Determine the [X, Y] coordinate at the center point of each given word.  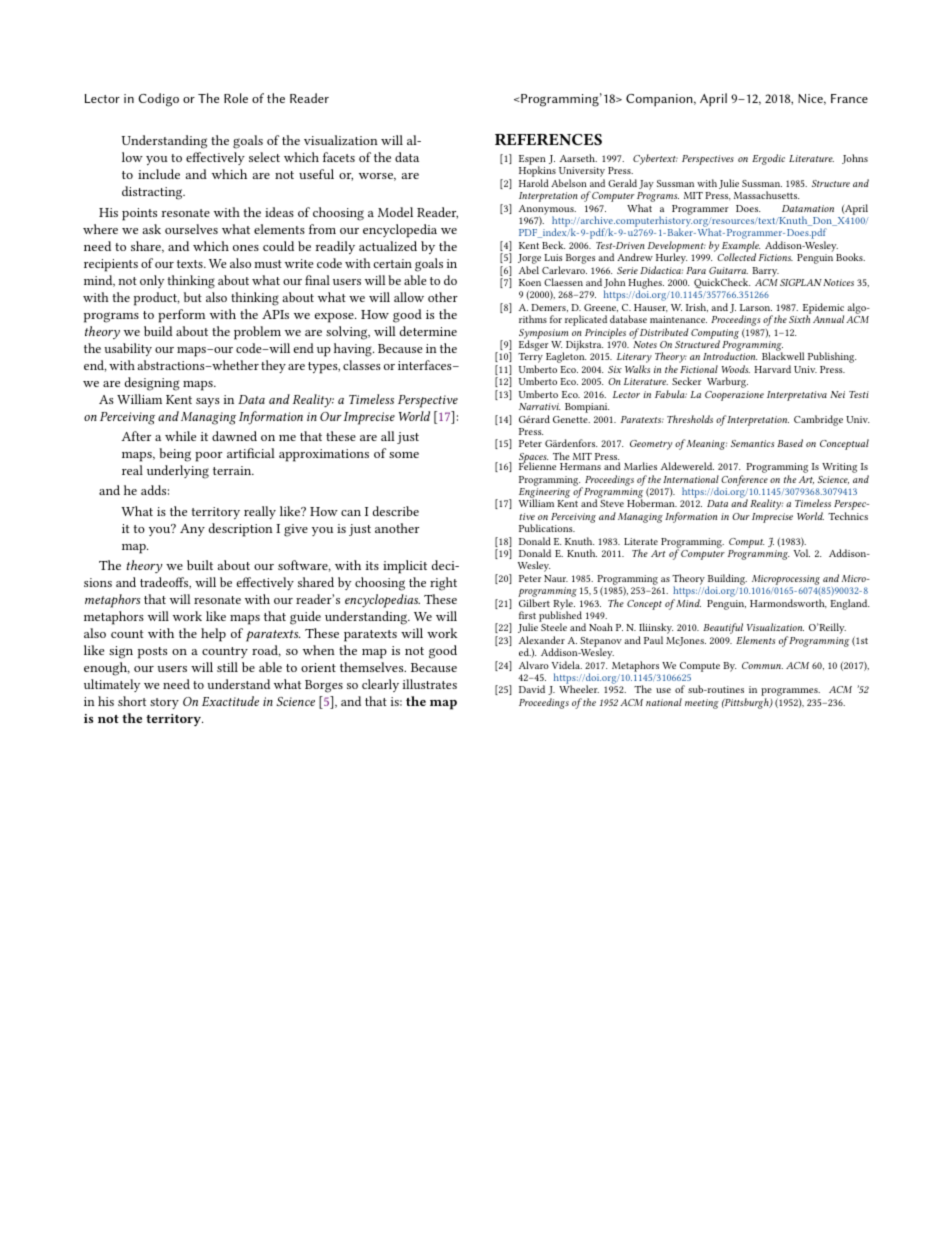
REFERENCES [548, 139]
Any [192, 530]
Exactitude [230, 701]
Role [236, 98]
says [208, 402]
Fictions [776, 257]
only [152, 281]
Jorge [529, 260]
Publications [547, 528]
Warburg [727, 382]
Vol [802, 553]
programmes [790, 693]
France [849, 98]
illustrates [430, 684]
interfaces [426, 365]
